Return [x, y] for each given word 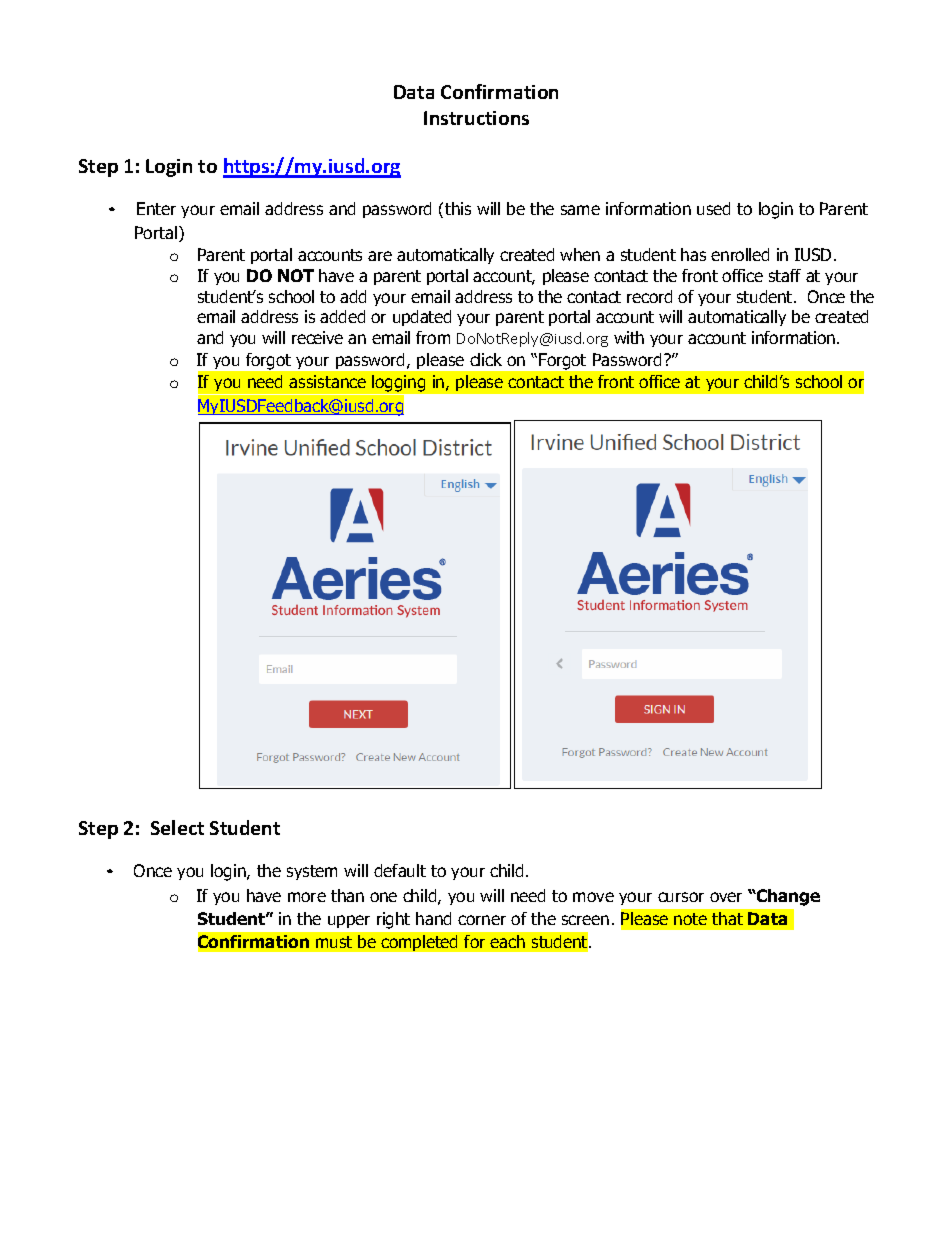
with [629, 337]
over [726, 897]
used [713, 208]
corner [482, 920]
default [400, 870]
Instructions [476, 118]
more [307, 897]
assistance [327, 381]
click [486, 359]
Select [177, 827]
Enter [156, 208]
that [727, 918]
